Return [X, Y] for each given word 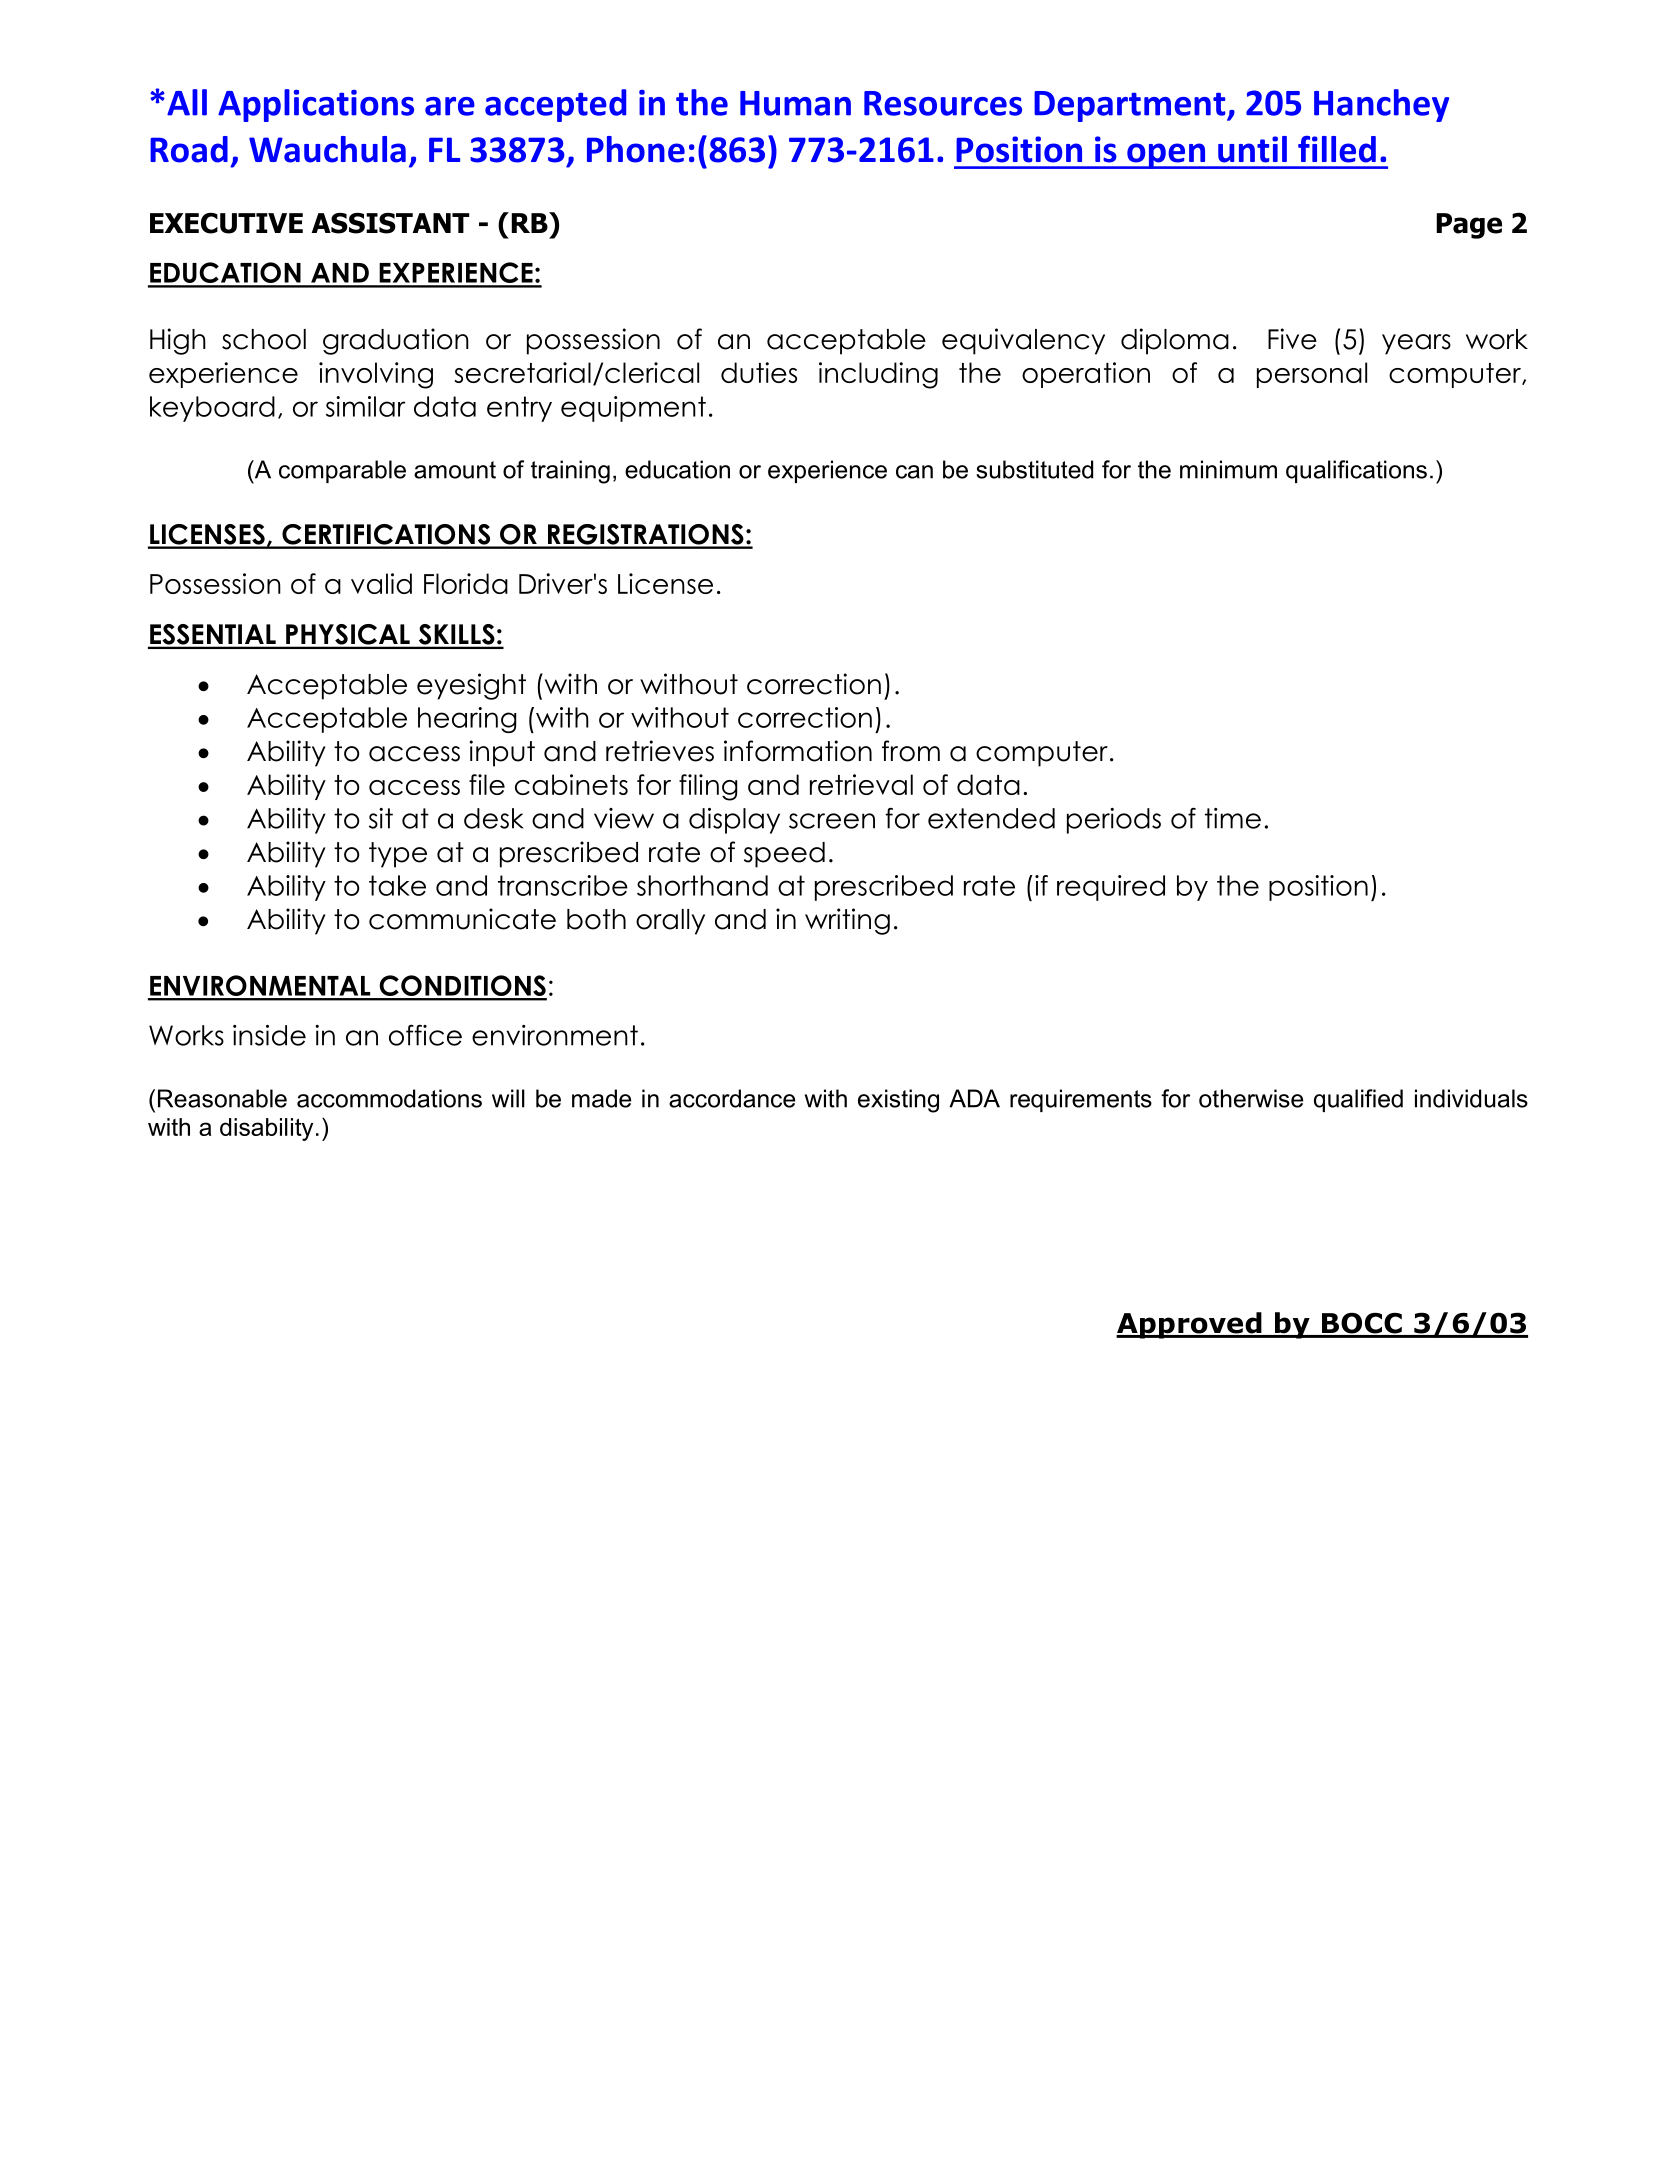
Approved [1190, 1325]
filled [1337, 149]
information [798, 751]
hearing [467, 720]
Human [795, 103]
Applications [316, 105]
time [1233, 818]
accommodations [389, 1098]
